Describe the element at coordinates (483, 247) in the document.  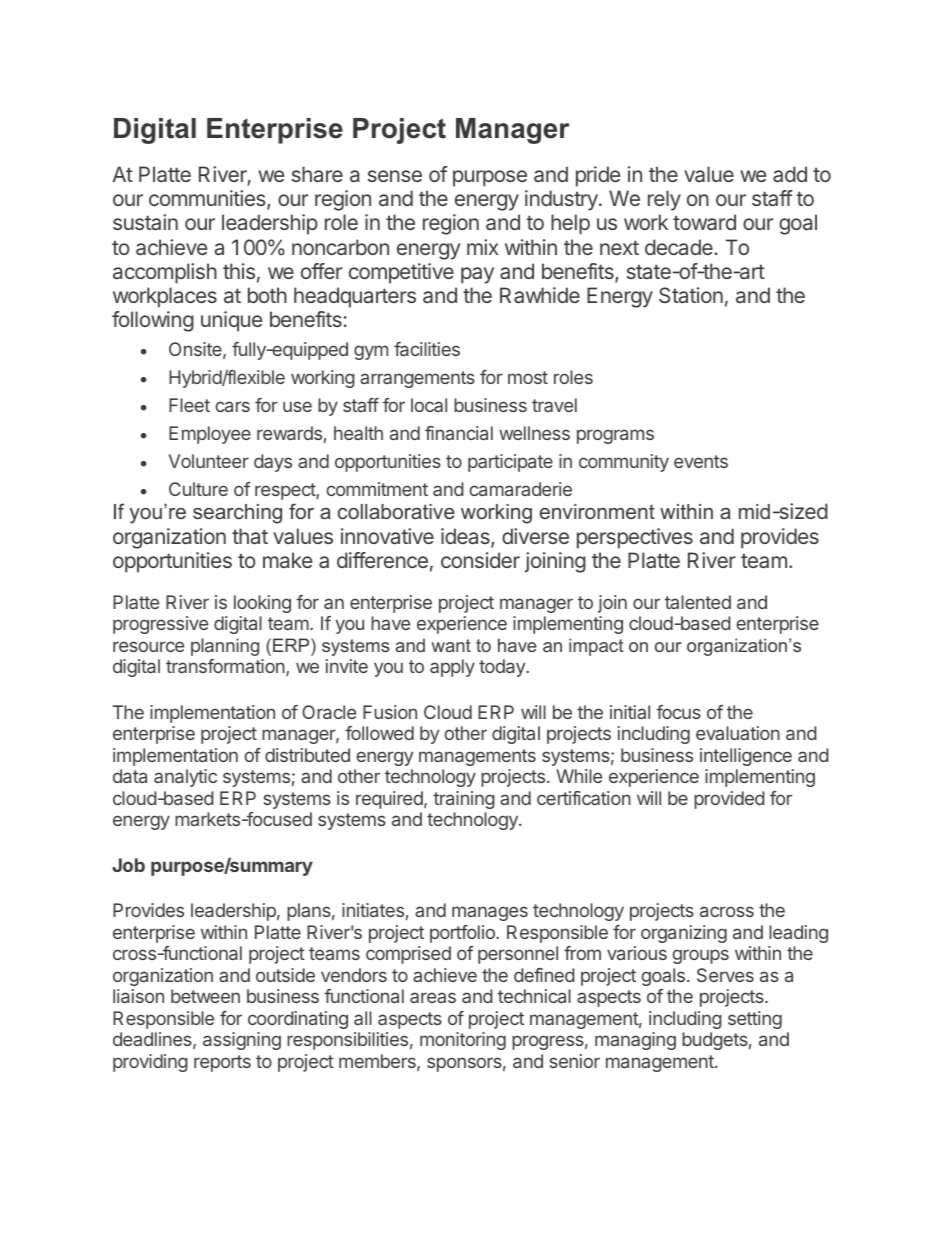
I see `mix` at that location.
